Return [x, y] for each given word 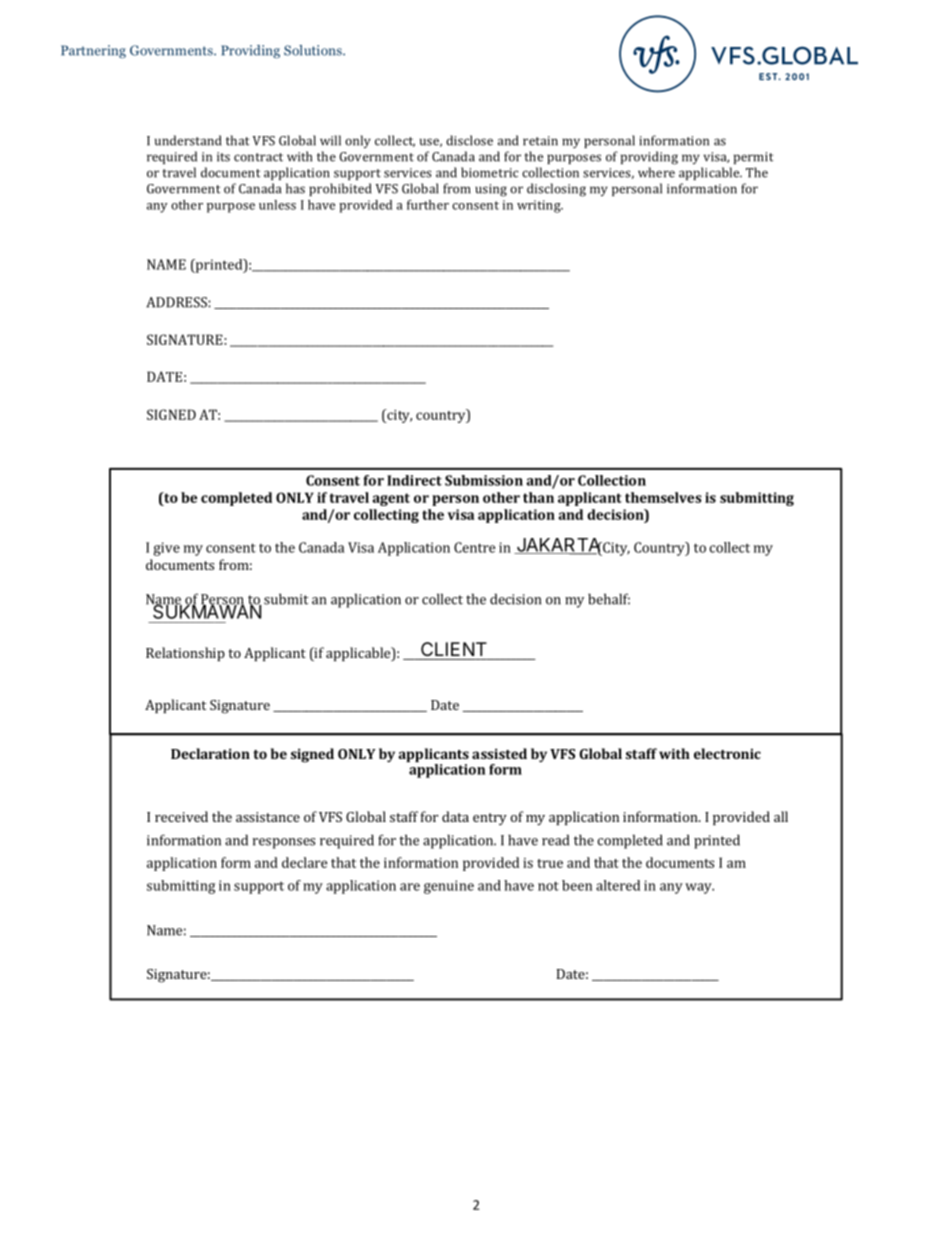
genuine [449, 887]
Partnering [93, 51]
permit [754, 158]
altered [618, 885]
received [181, 816]
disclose [469, 140]
